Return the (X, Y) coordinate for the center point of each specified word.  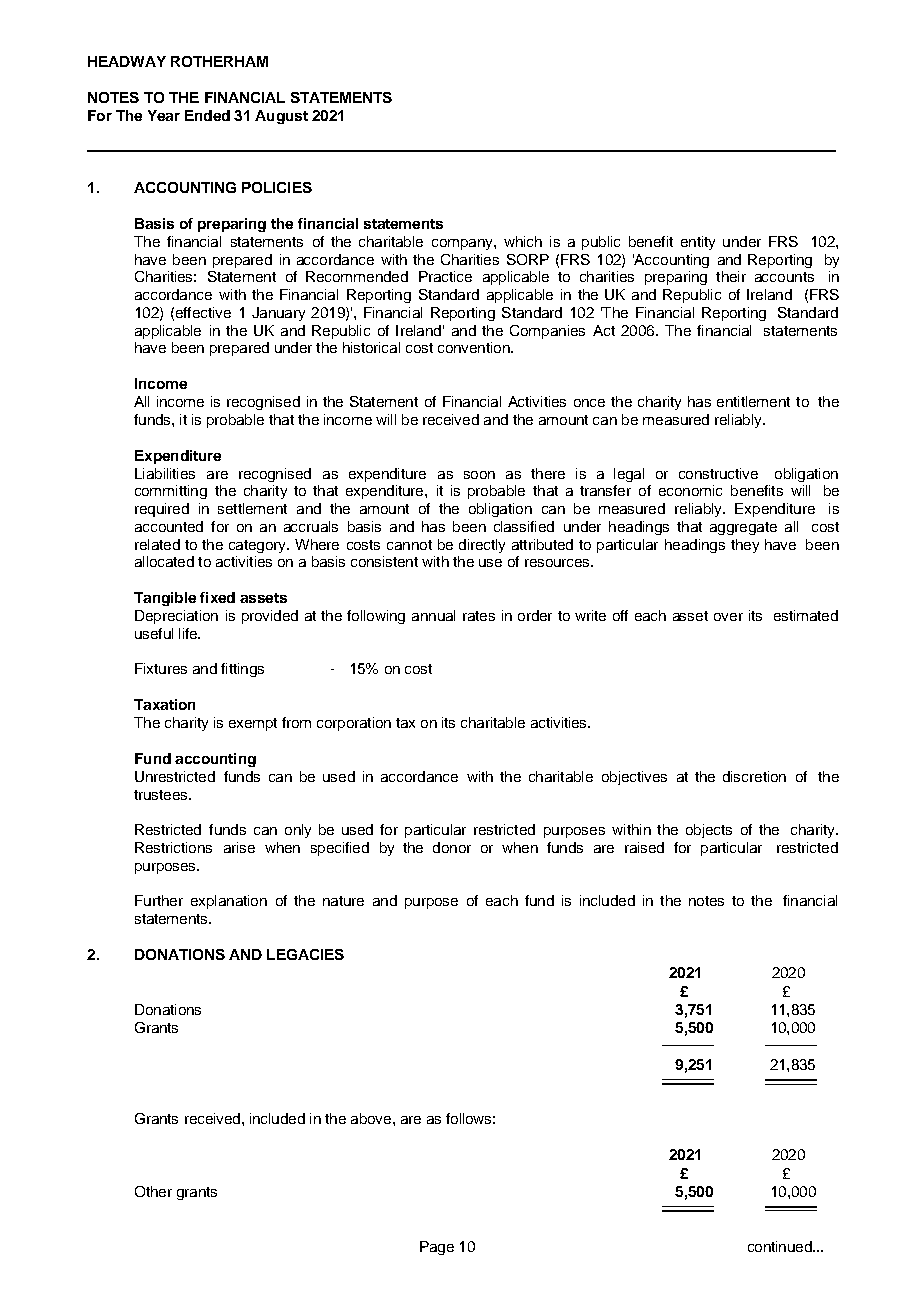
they (745, 546)
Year (164, 115)
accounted (169, 526)
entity (698, 243)
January (278, 314)
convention (475, 347)
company (463, 244)
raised (644, 847)
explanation (229, 902)
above (372, 1118)
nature (343, 901)
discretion (754, 776)
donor (452, 847)
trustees (162, 795)
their (731, 276)
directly (482, 546)
